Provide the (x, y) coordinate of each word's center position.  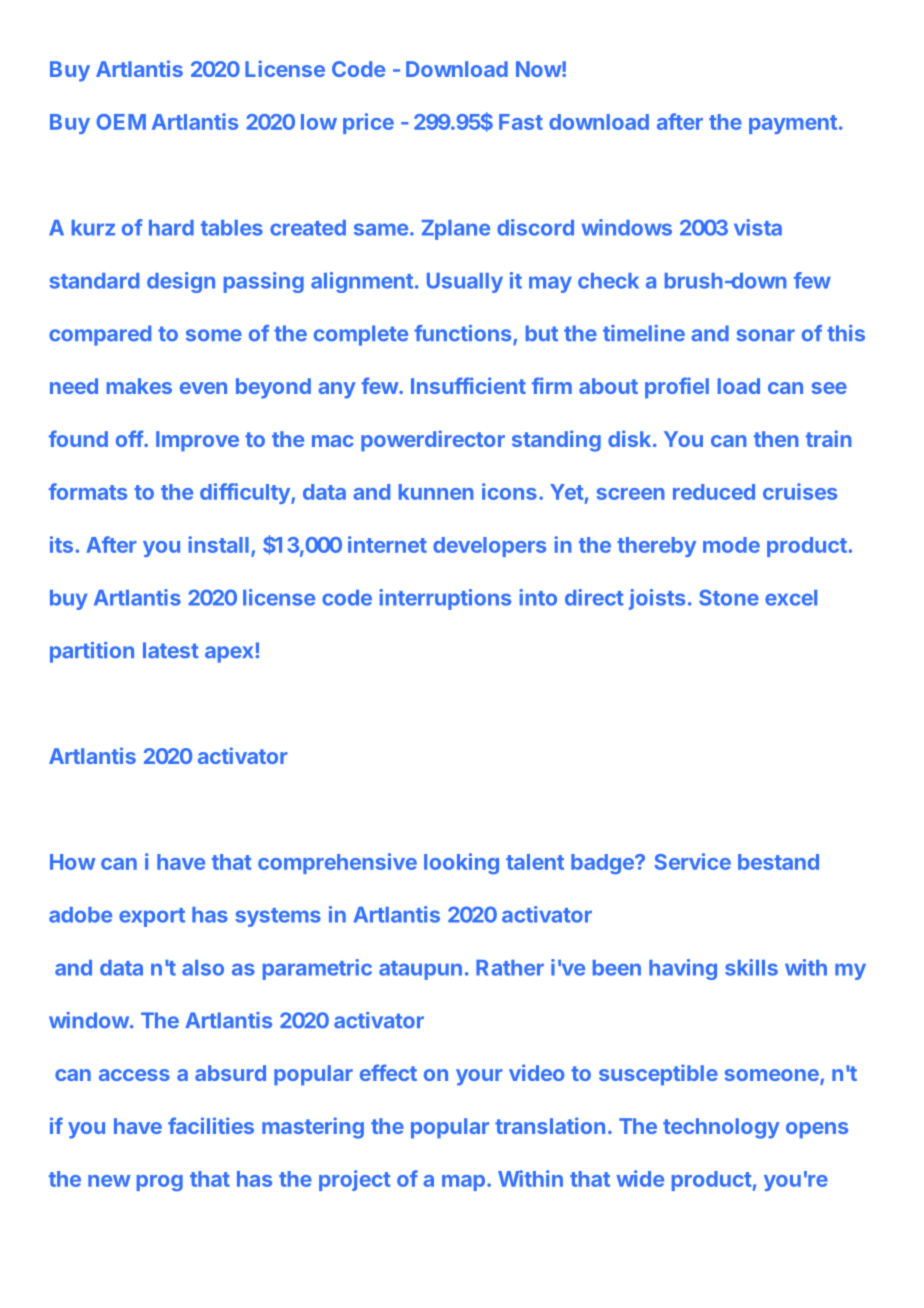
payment (793, 124)
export (152, 917)
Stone (729, 597)
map (463, 1183)
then (776, 439)
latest (171, 650)
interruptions (445, 599)
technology (721, 1128)
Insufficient (468, 385)
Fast (521, 122)
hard (171, 228)
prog (160, 1183)
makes (139, 386)
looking (461, 863)
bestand (778, 862)
